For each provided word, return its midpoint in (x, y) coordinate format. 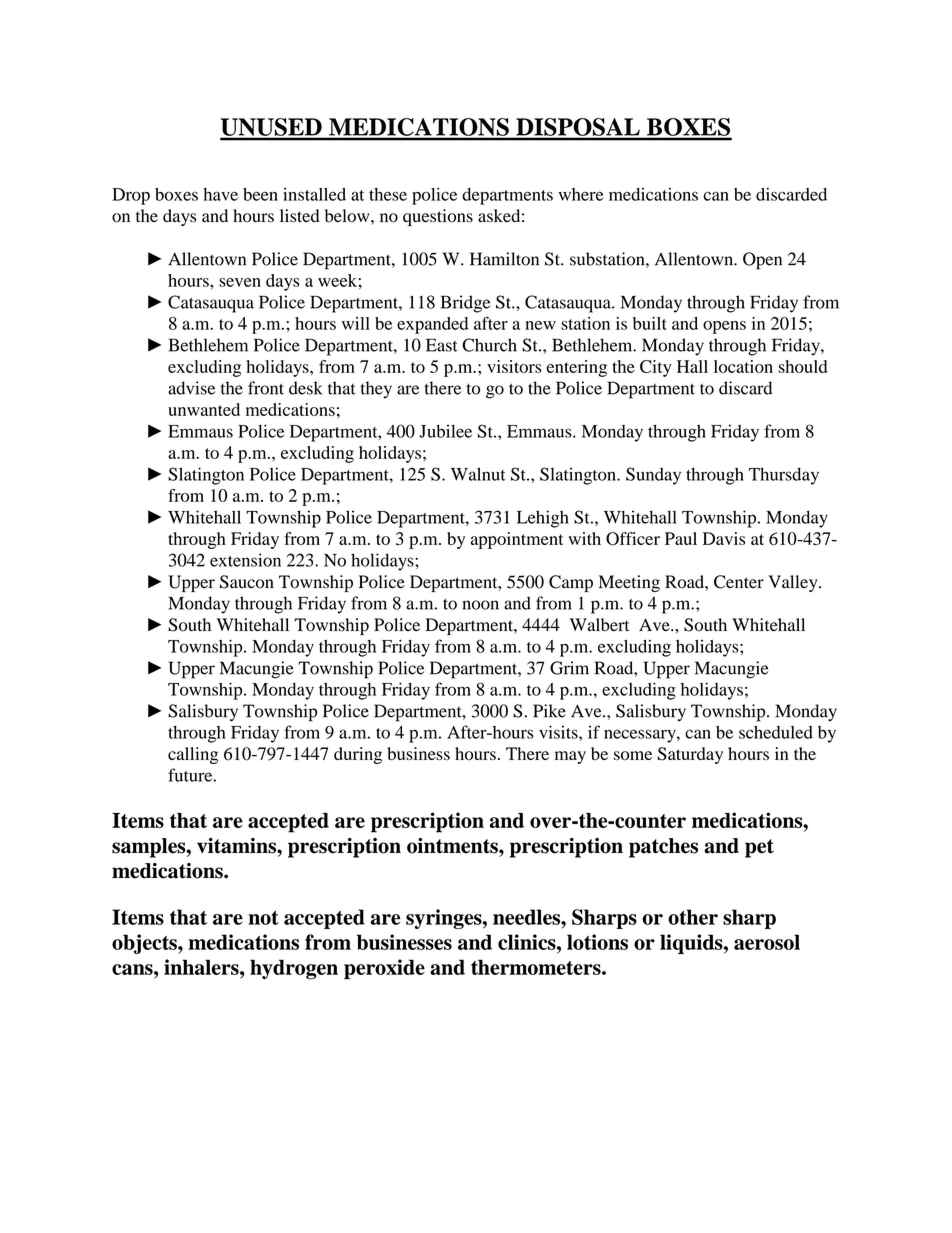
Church (489, 345)
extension (245, 560)
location (743, 366)
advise (191, 388)
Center (739, 582)
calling (193, 755)
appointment (517, 540)
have (220, 194)
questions (438, 217)
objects (145, 944)
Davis (724, 538)
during (358, 755)
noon (480, 605)
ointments (453, 846)
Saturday (690, 755)
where (581, 194)
